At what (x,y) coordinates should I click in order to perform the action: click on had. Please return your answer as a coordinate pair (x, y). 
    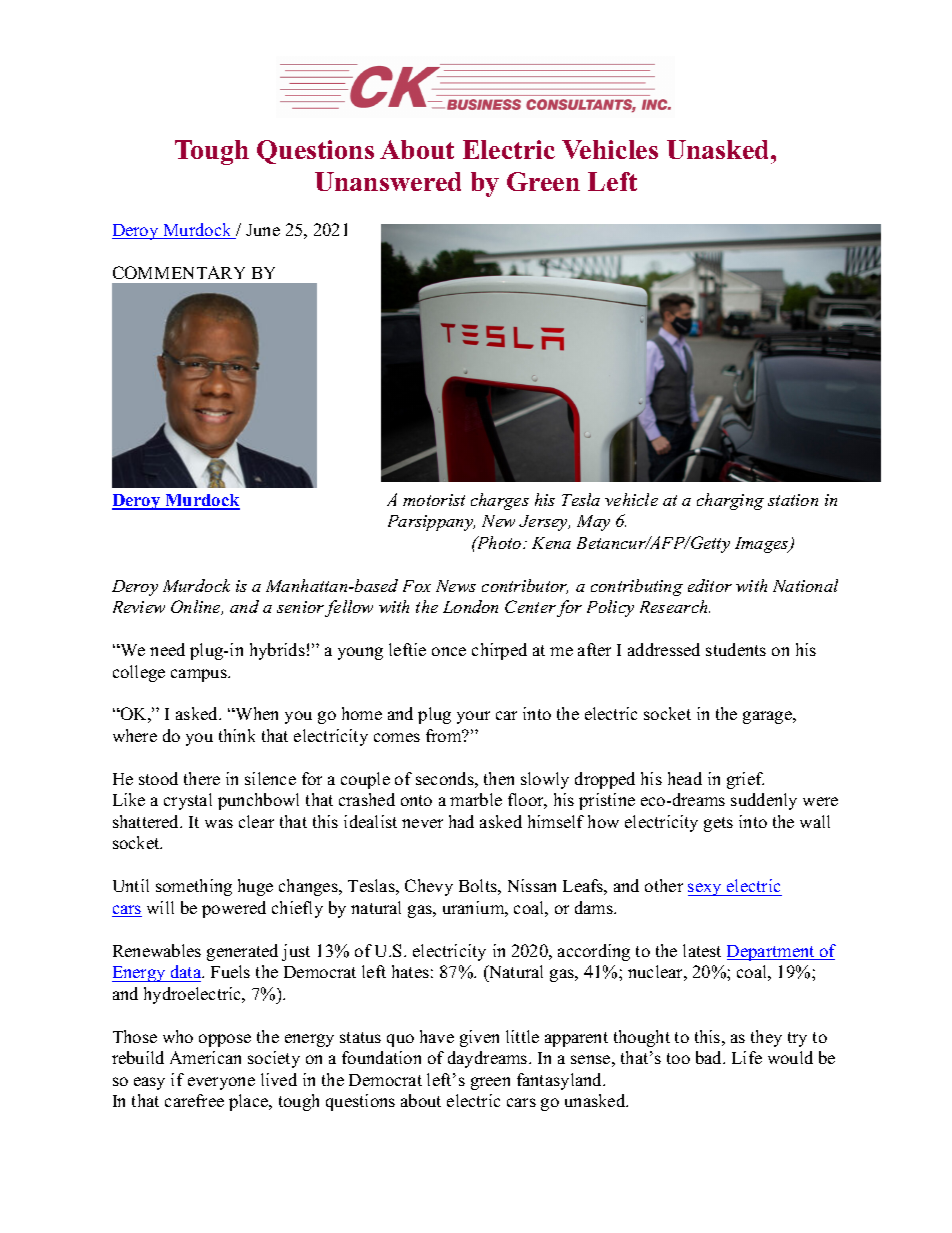
    Looking at the image, I should click on (461, 821).
